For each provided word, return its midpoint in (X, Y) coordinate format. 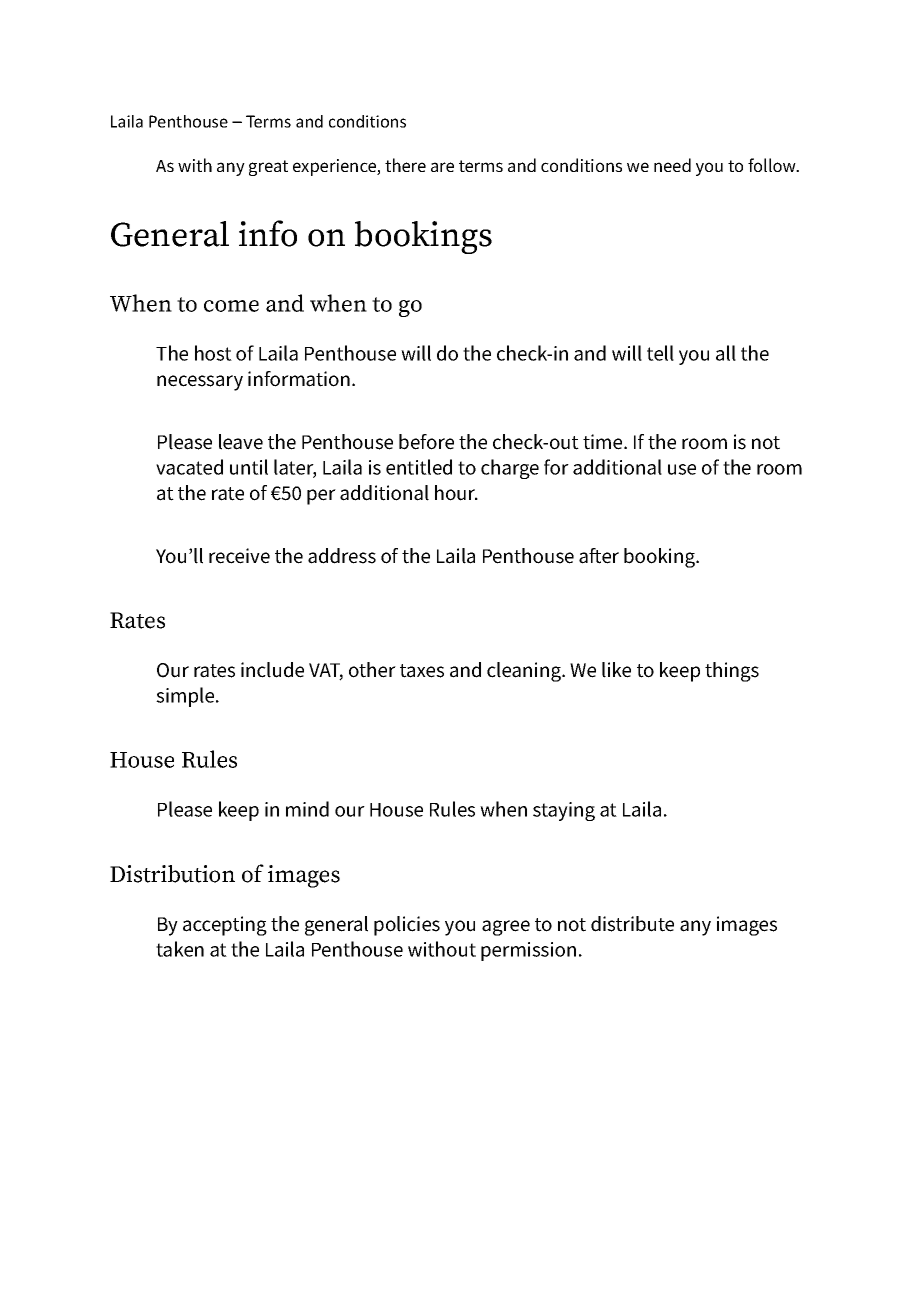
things (732, 672)
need (672, 165)
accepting (225, 926)
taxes (422, 671)
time (604, 442)
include (272, 670)
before (426, 442)
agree (506, 928)
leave (241, 442)
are (442, 167)
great (268, 168)
